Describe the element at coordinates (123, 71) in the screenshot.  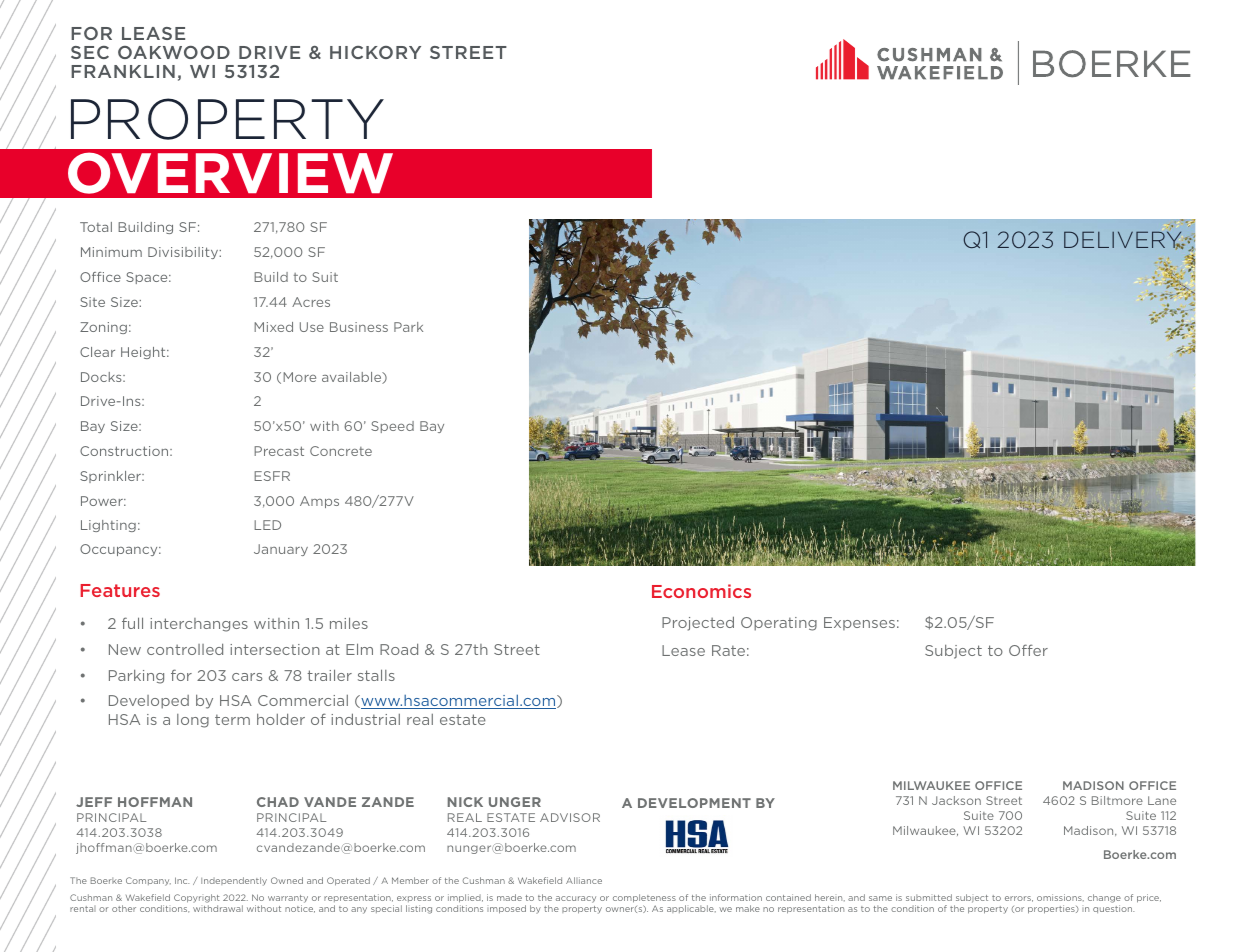
I see `FRANKLIN` at that location.
